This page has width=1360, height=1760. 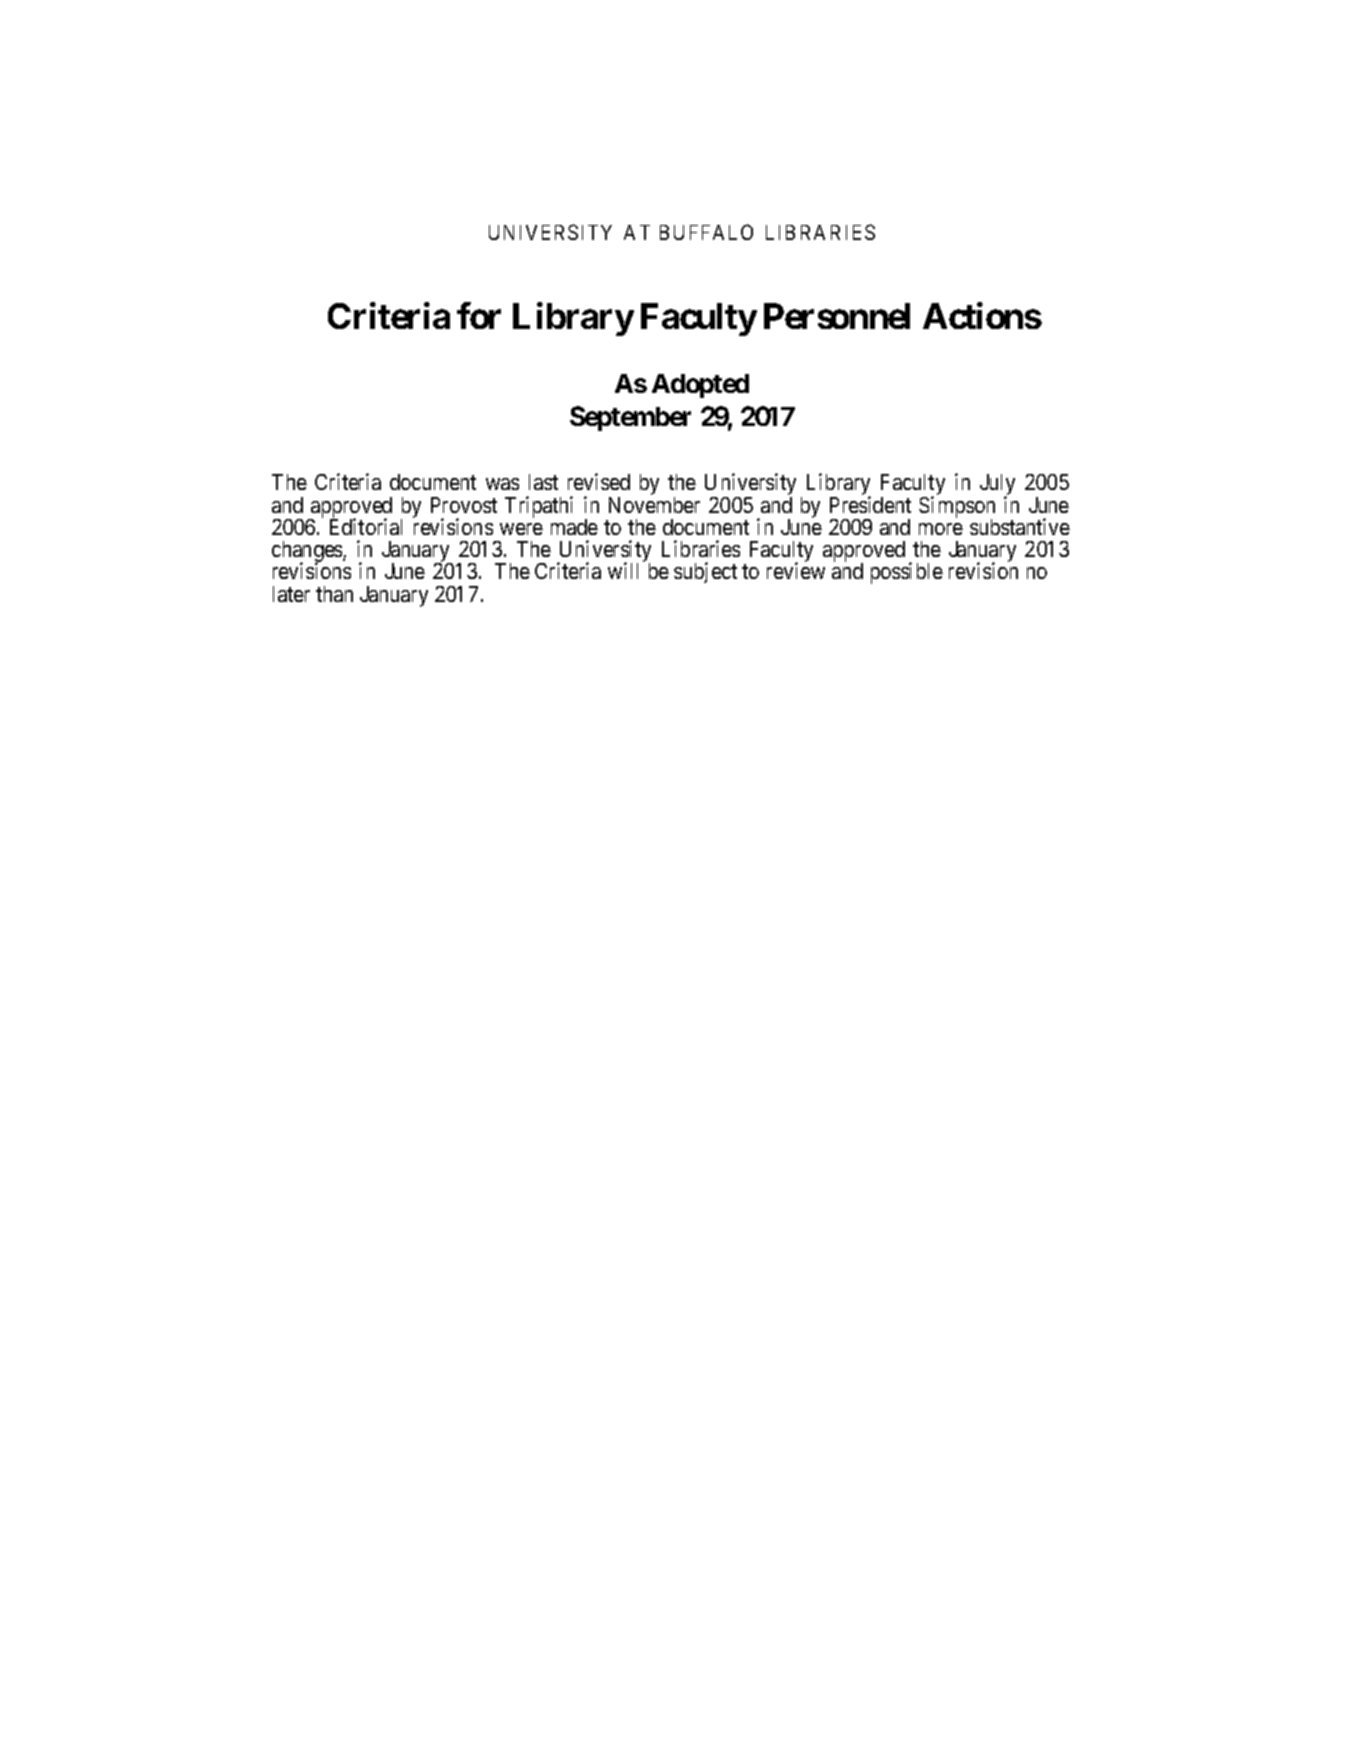 I want to click on possible, so click(x=907, y=573).
